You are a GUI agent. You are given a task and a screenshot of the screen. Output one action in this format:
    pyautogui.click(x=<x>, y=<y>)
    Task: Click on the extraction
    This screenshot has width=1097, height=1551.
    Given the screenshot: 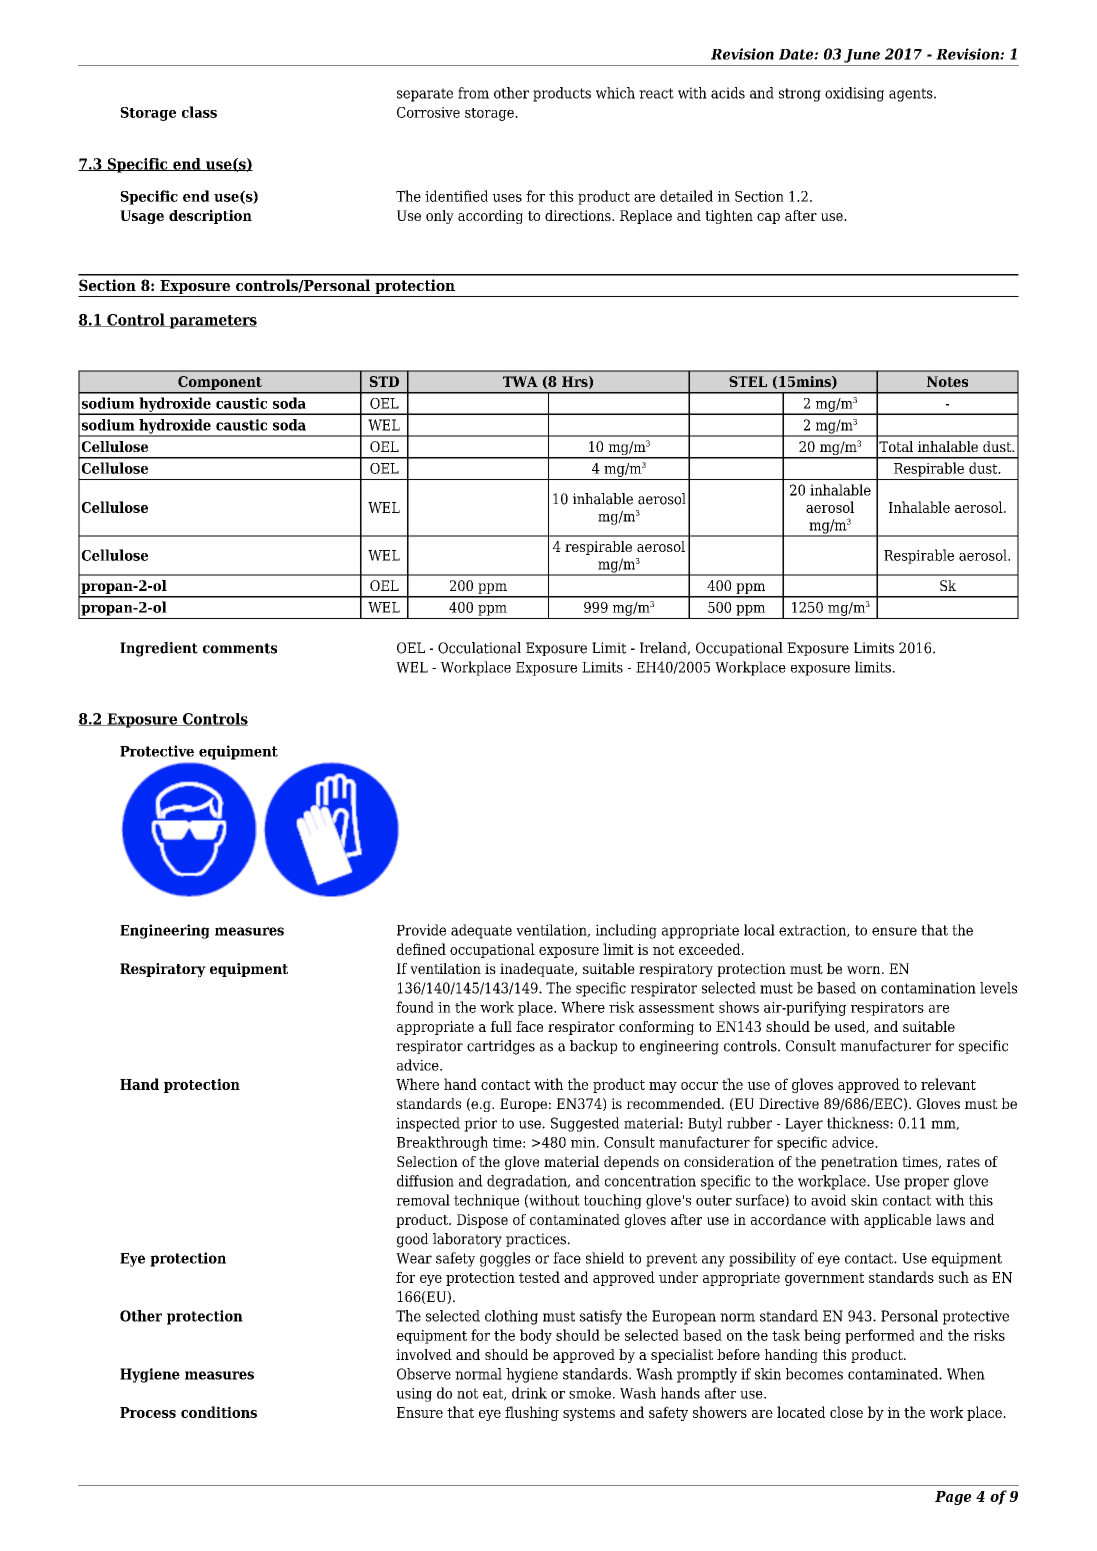 What is the action you would take?
    pyautogui.click(x=813, y=930)
